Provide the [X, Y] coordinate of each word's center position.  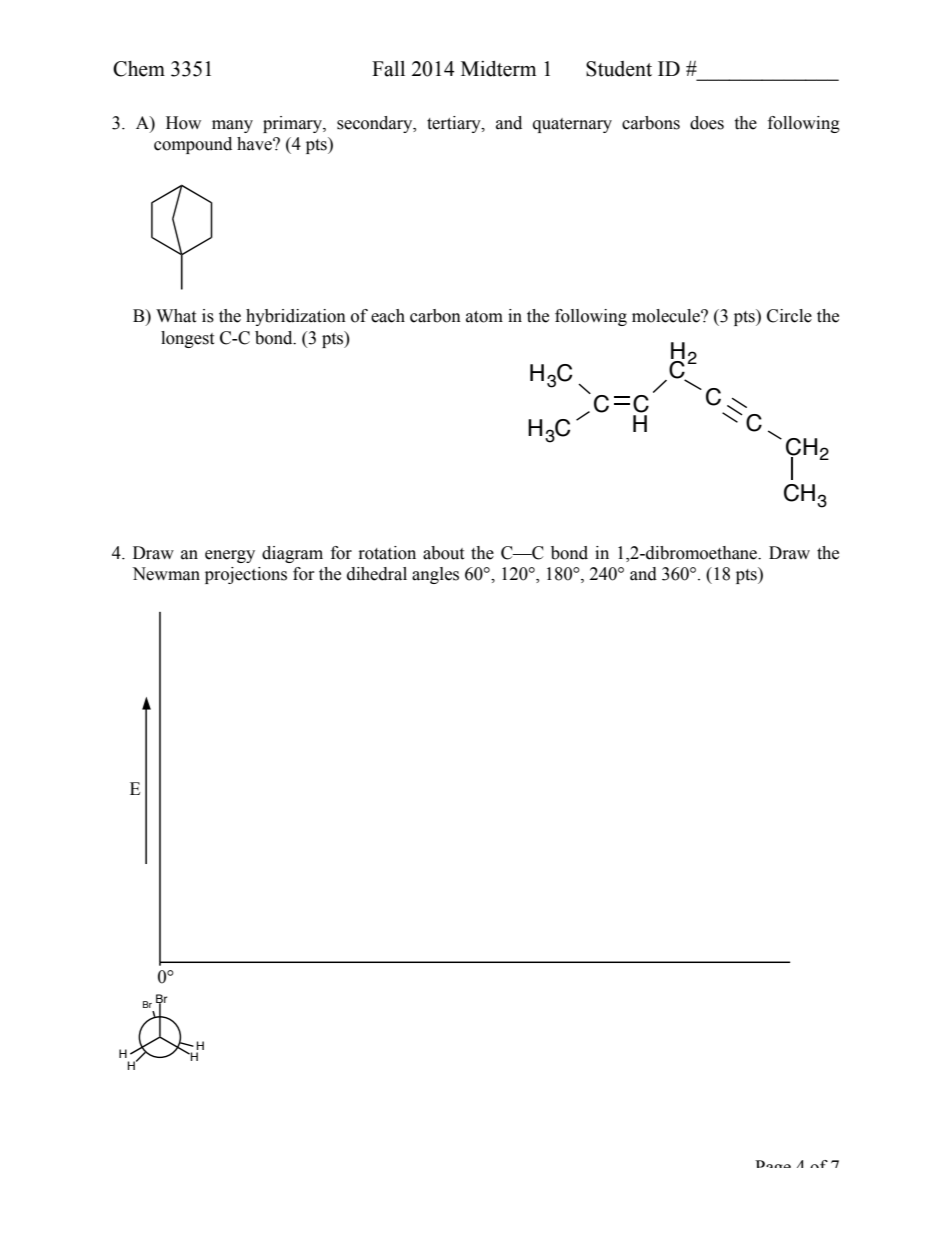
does [707, 123]
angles [435, 575]
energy [230, 556]
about [443, 553]
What [176, 316]
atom [484, 317]
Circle [789, 316]
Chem [139, 69]
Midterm [498, 69]
